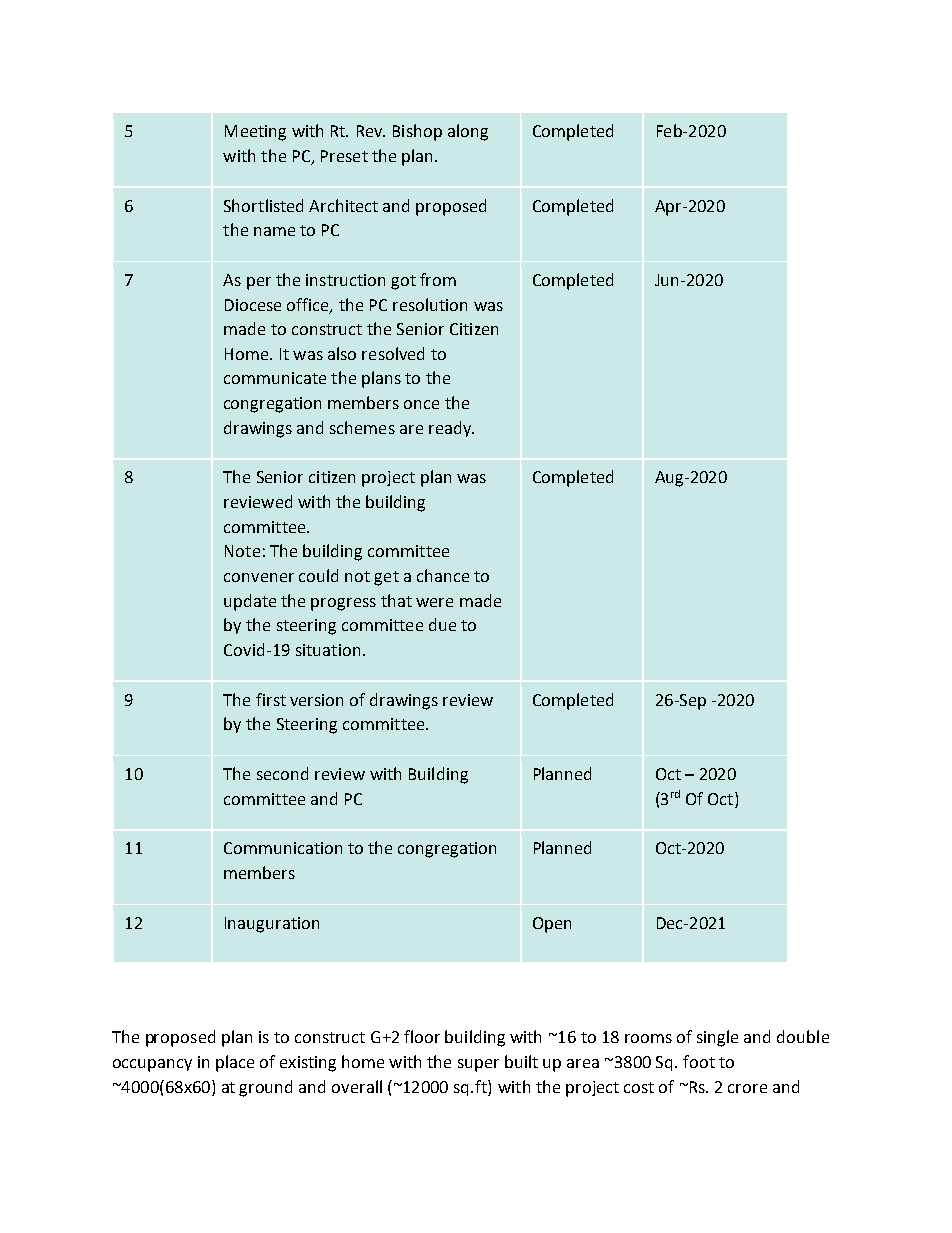  Describe the element at coordinates (235, 1063) in the image. I see `place` at that location.
